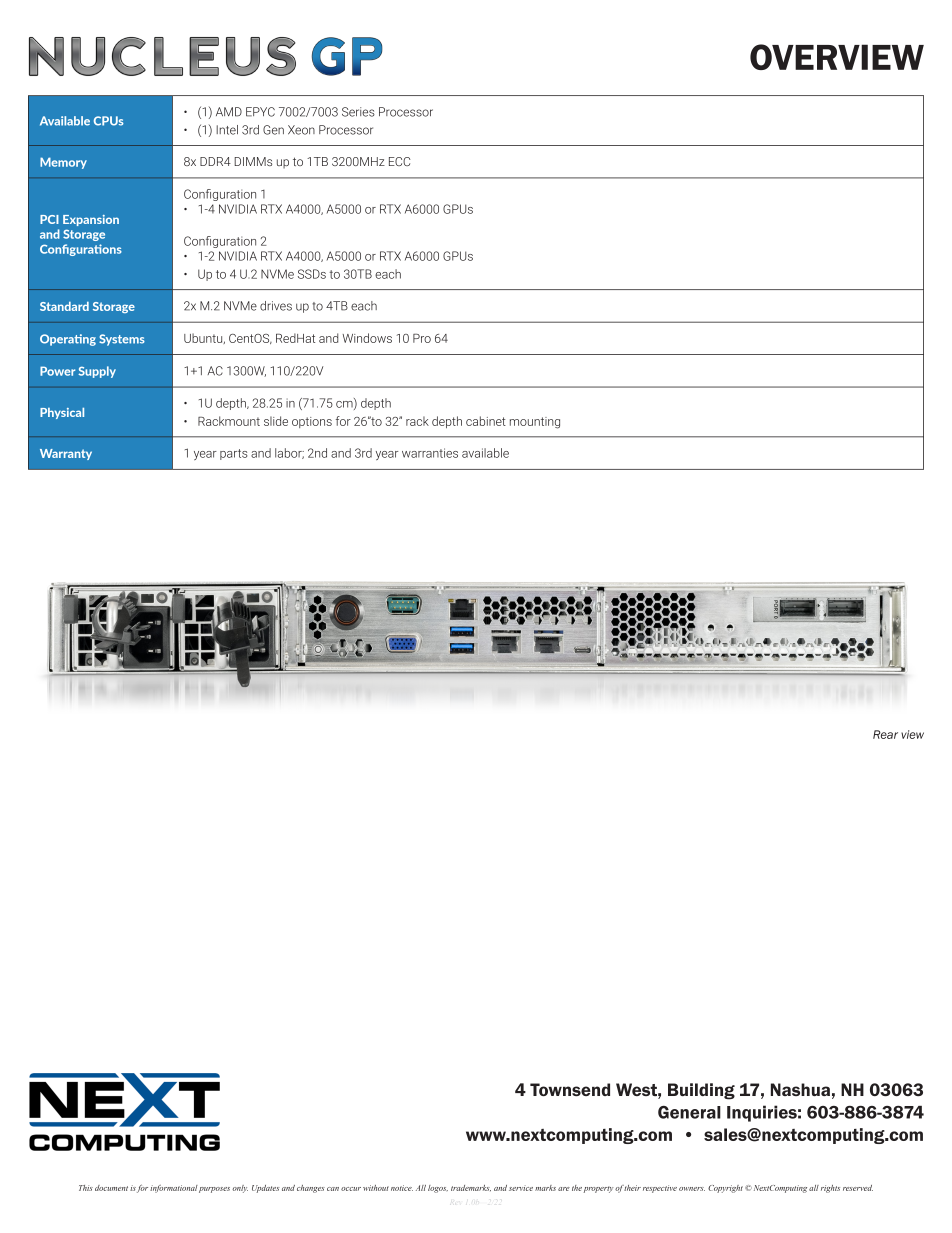  Describe the element at coordinates (701, 1091) in the page. I see `Building` at that location.
